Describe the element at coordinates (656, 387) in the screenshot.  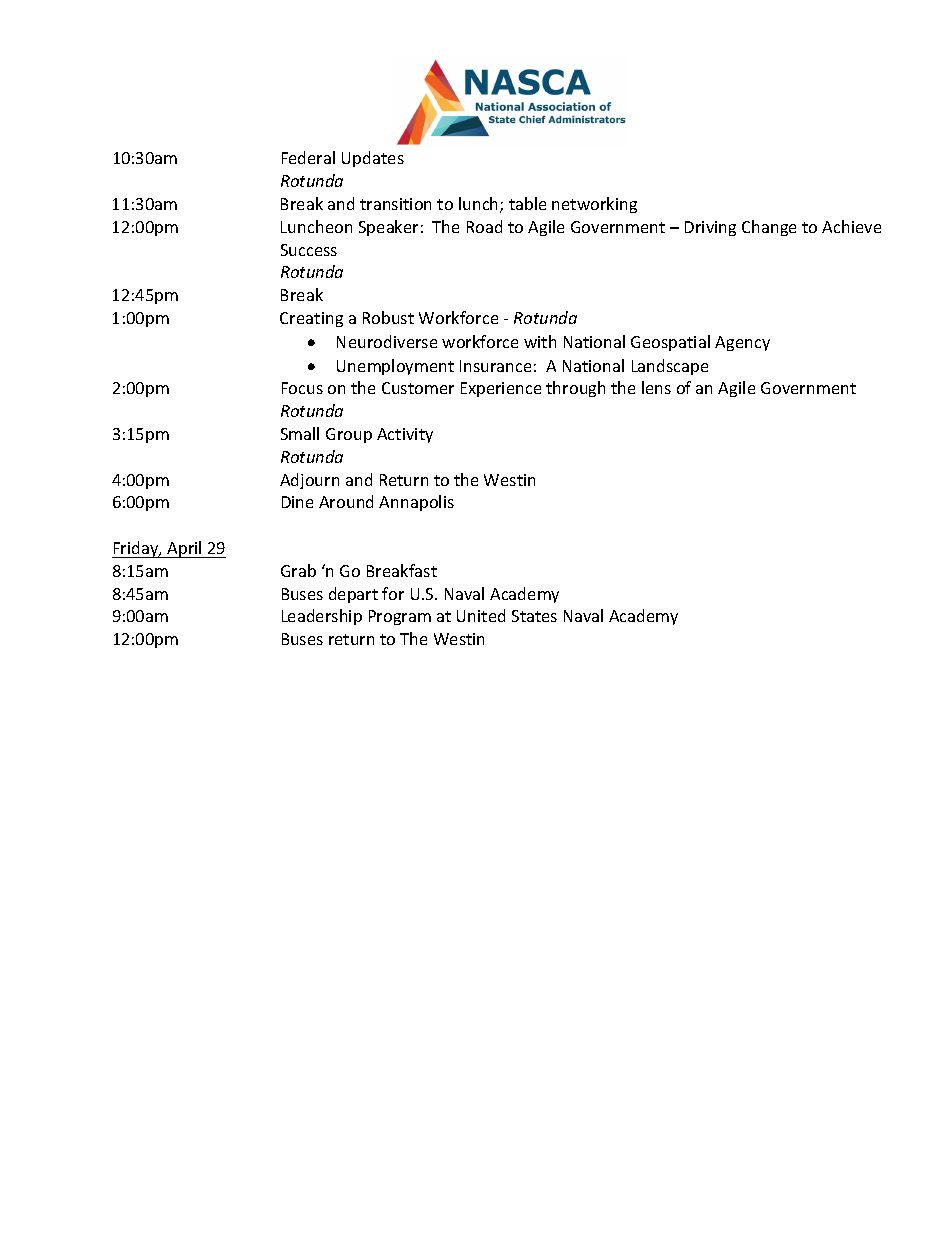
I see `lens` at that location.
